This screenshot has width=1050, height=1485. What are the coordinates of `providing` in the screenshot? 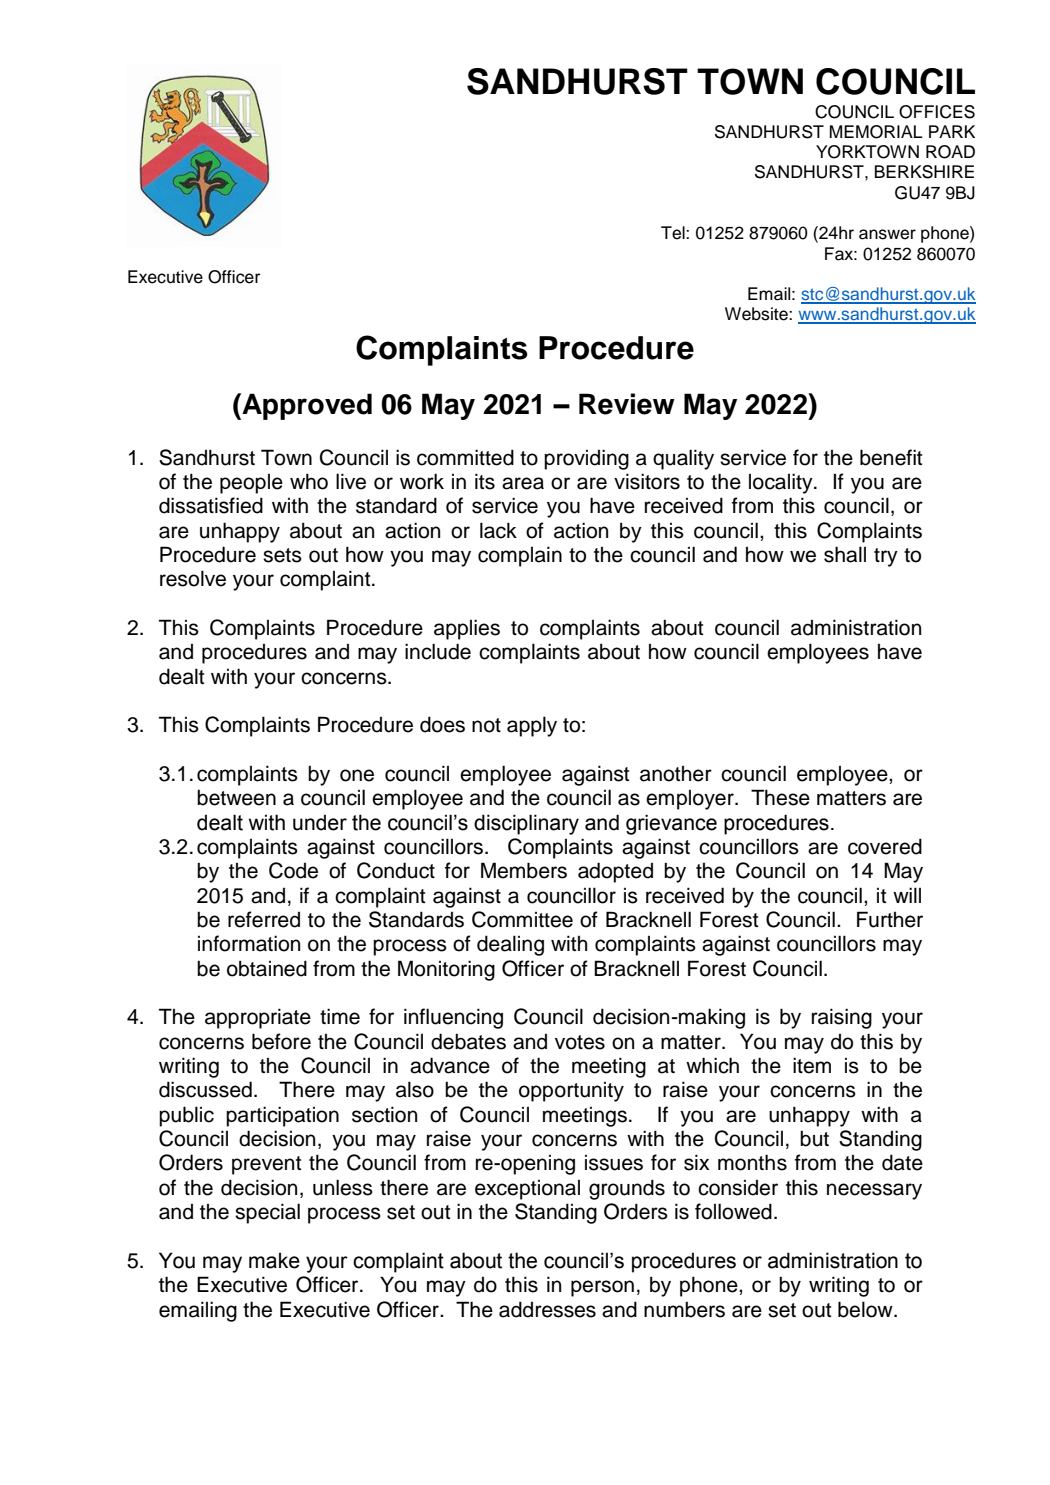 It's located at (586, 459).
